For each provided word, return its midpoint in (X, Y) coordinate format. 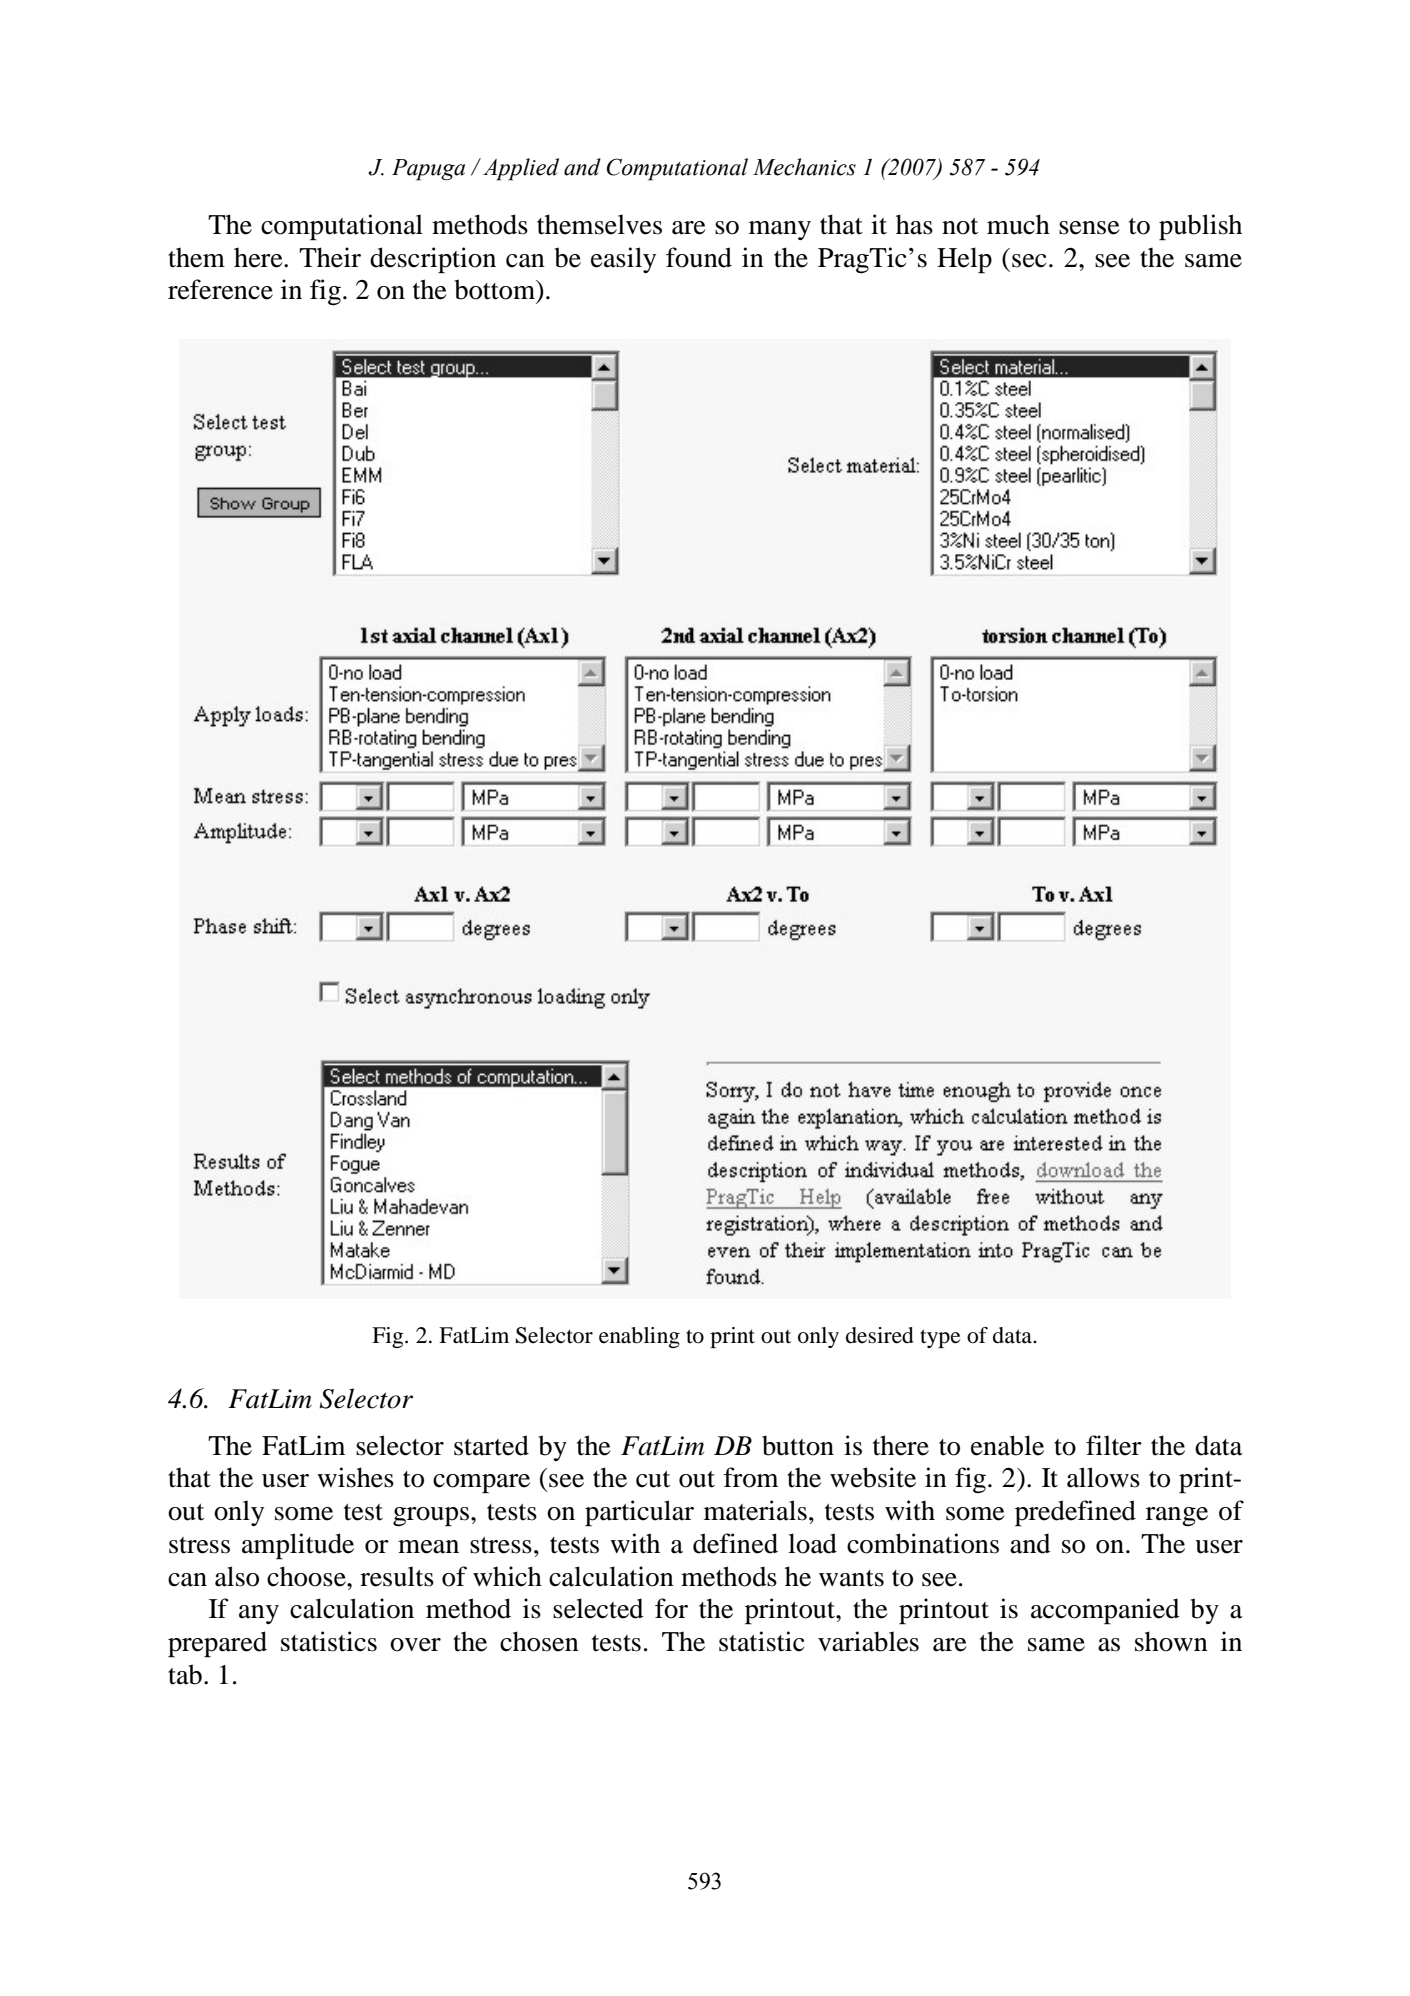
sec (1029, 261)
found (699, 257)
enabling (639, 1337)
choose (307, 1576)
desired (880, 1335)
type (940, 1338)
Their (330, 257)
